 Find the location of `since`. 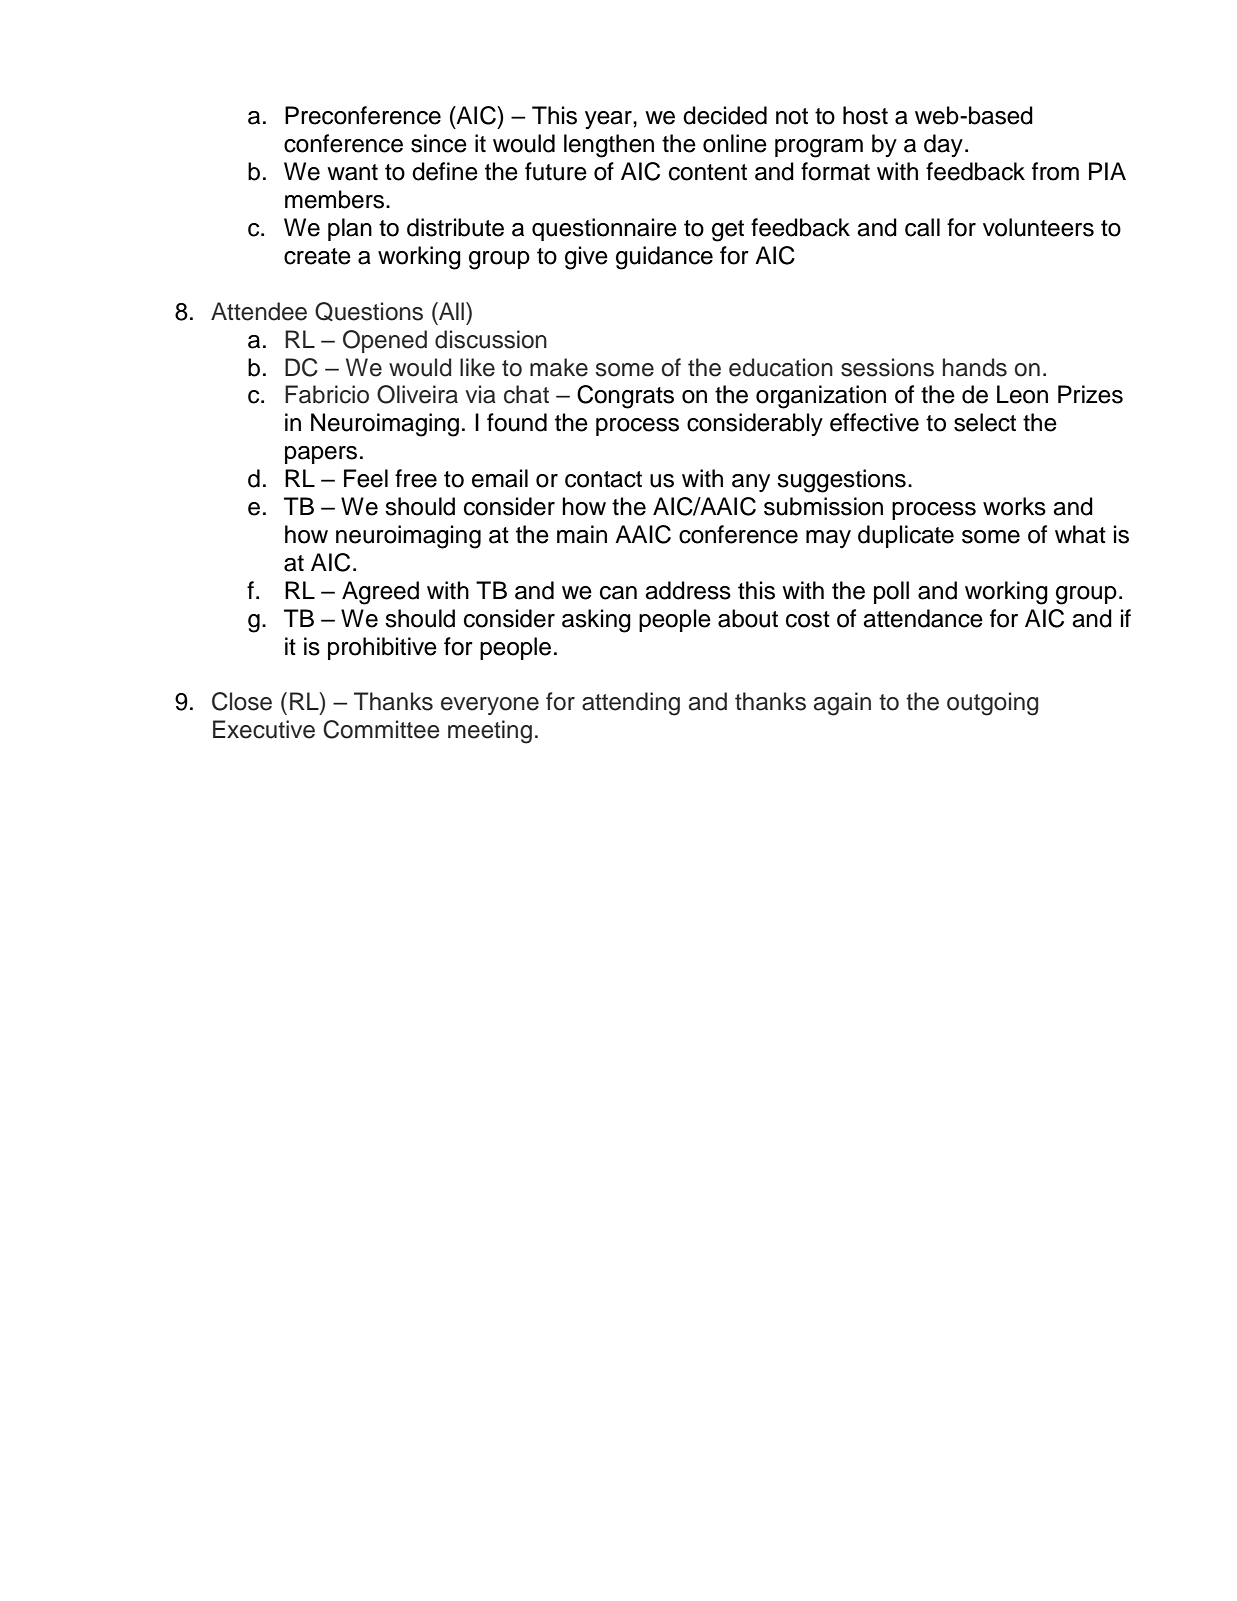

since is located at coordinates (439, 143).
